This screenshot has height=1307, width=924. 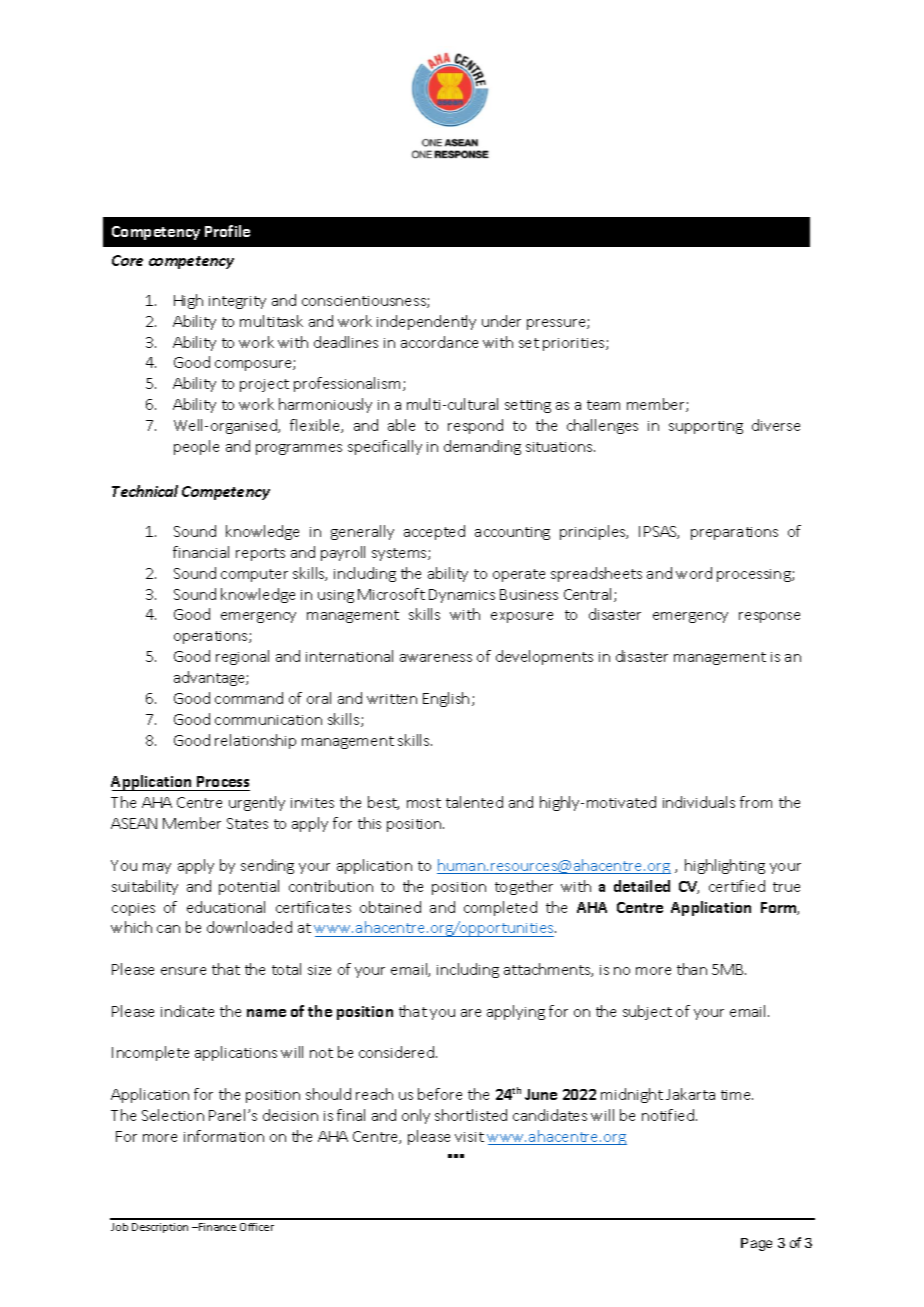 What do you see at coordinates (699, 802) in the screenshot?
I see `individuals` at bounding box center [699, 802].
